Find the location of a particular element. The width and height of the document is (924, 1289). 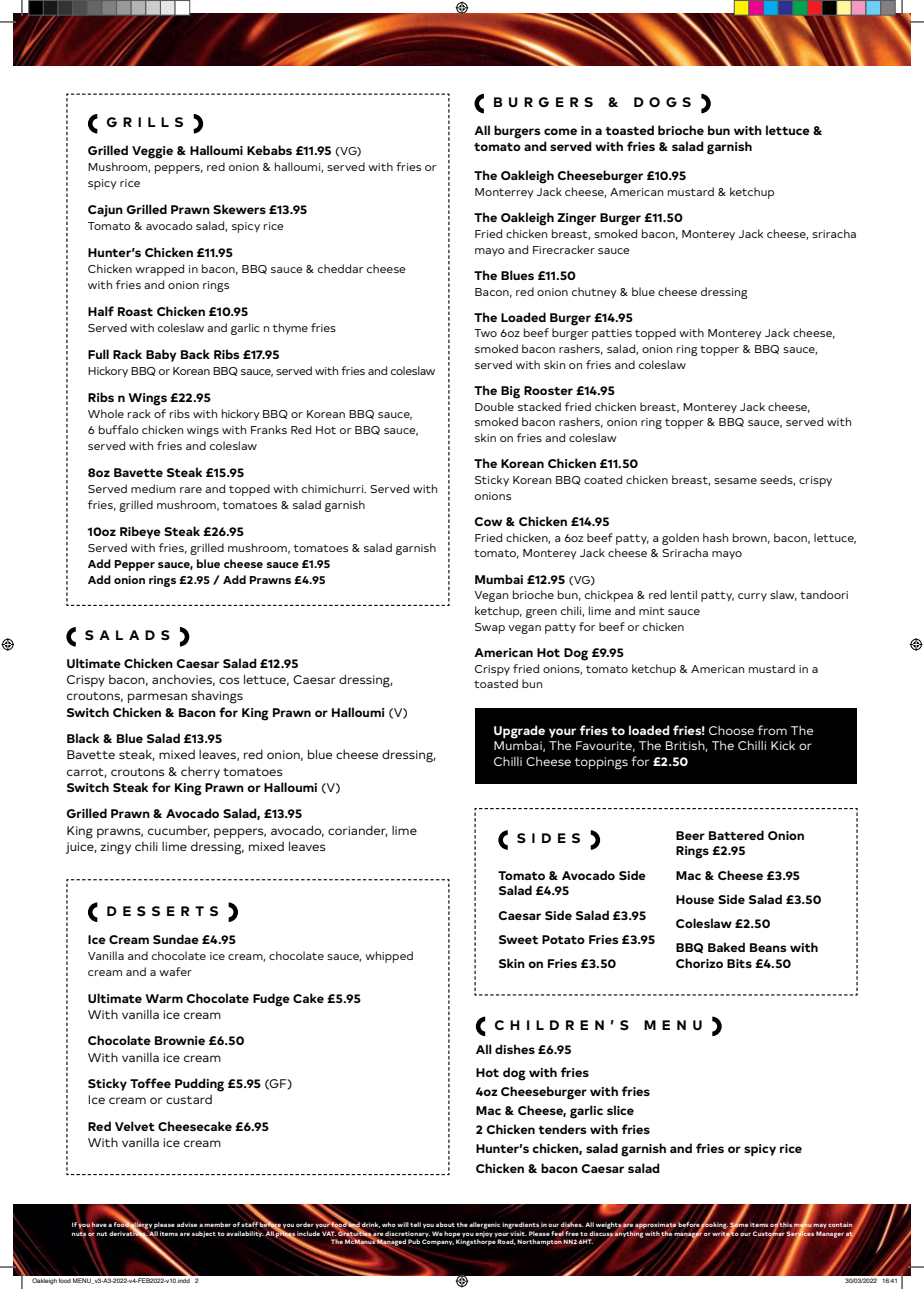

medium is located at coordinates (153, 488).
